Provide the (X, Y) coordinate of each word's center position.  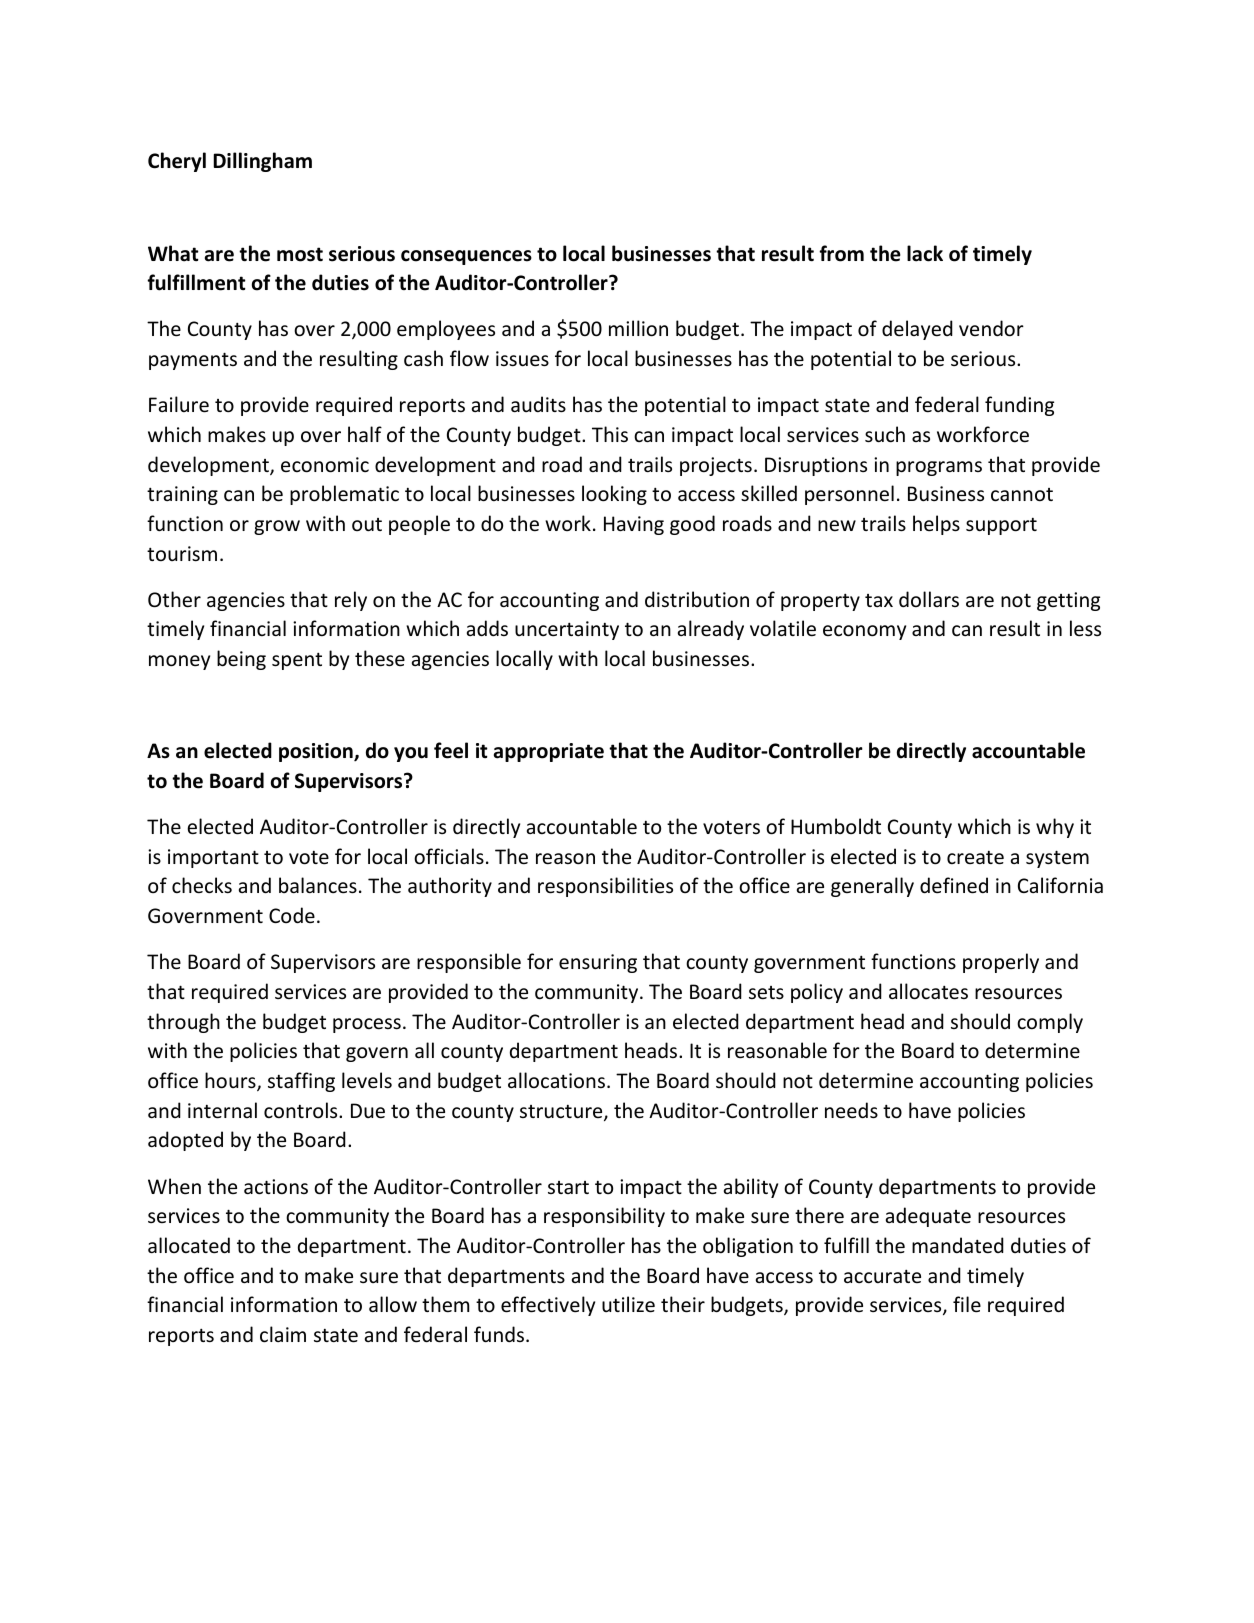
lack (925, 253)
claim (283, 1334)
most (300, 254)
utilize (628, 1304)
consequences (466, 257)
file (967, 1304)
